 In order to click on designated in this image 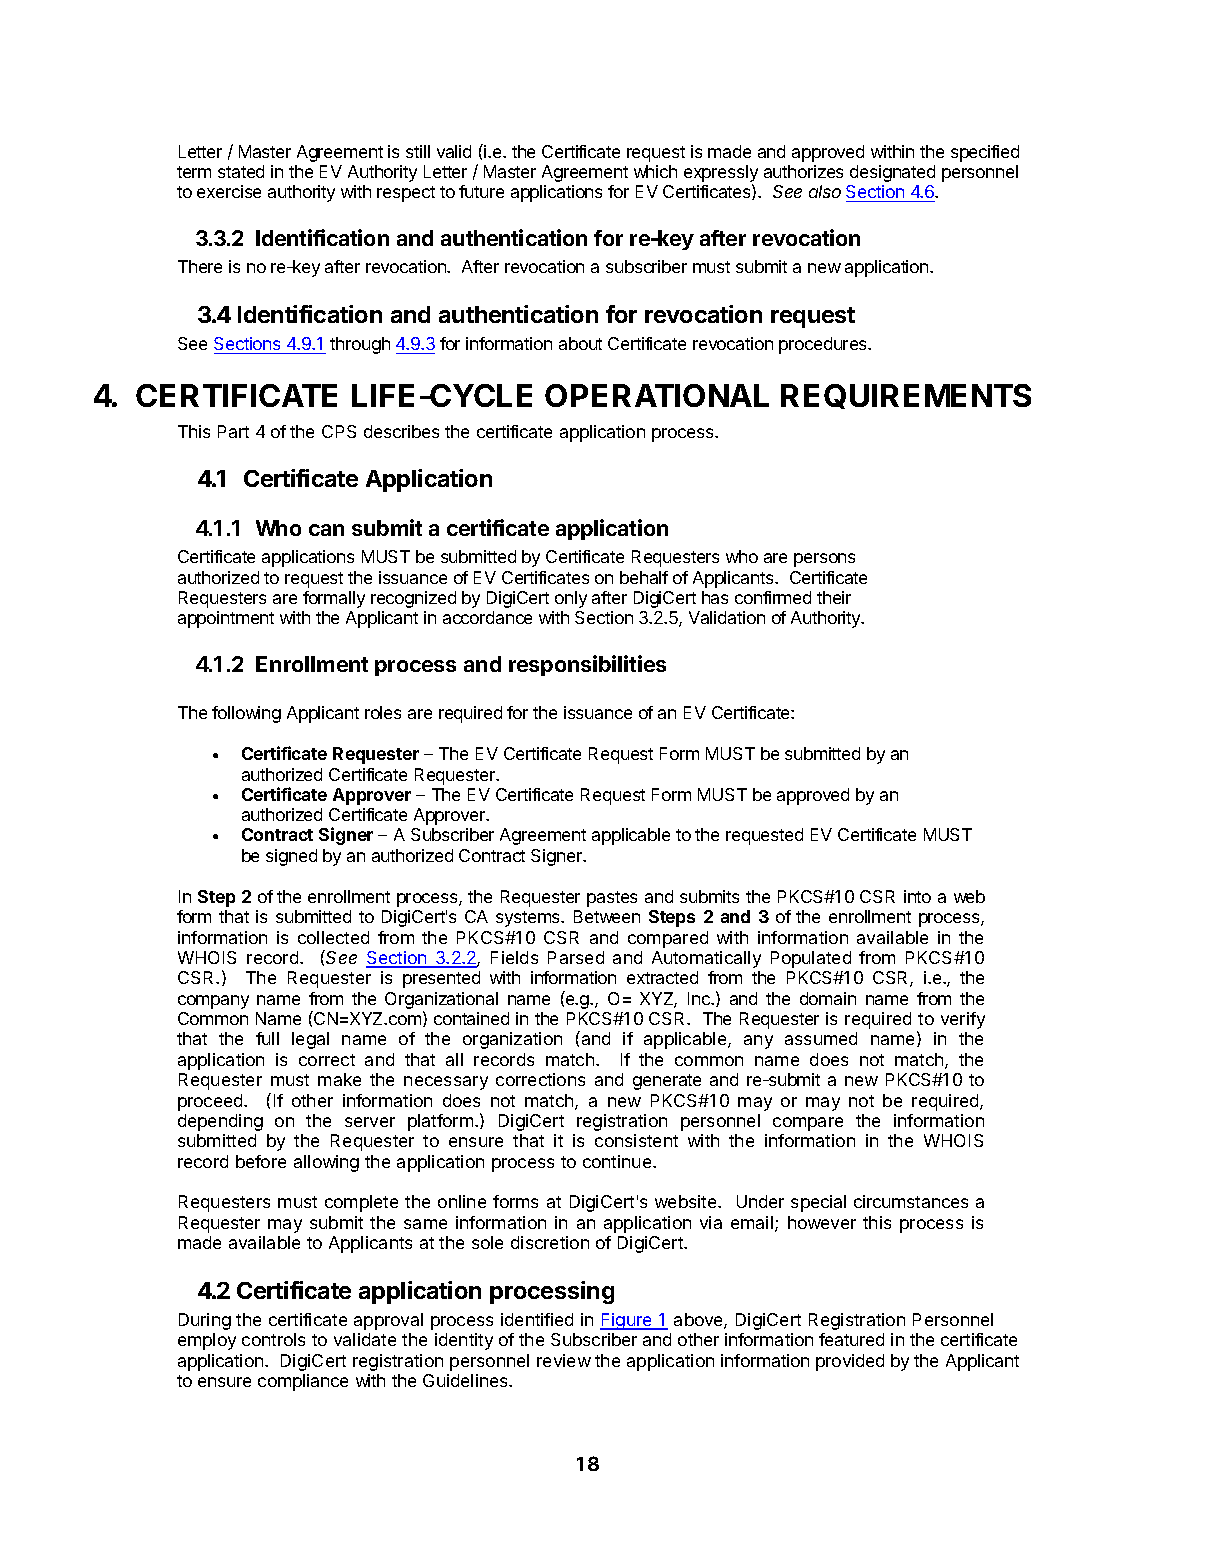, I will do `click(892, 173)`.
